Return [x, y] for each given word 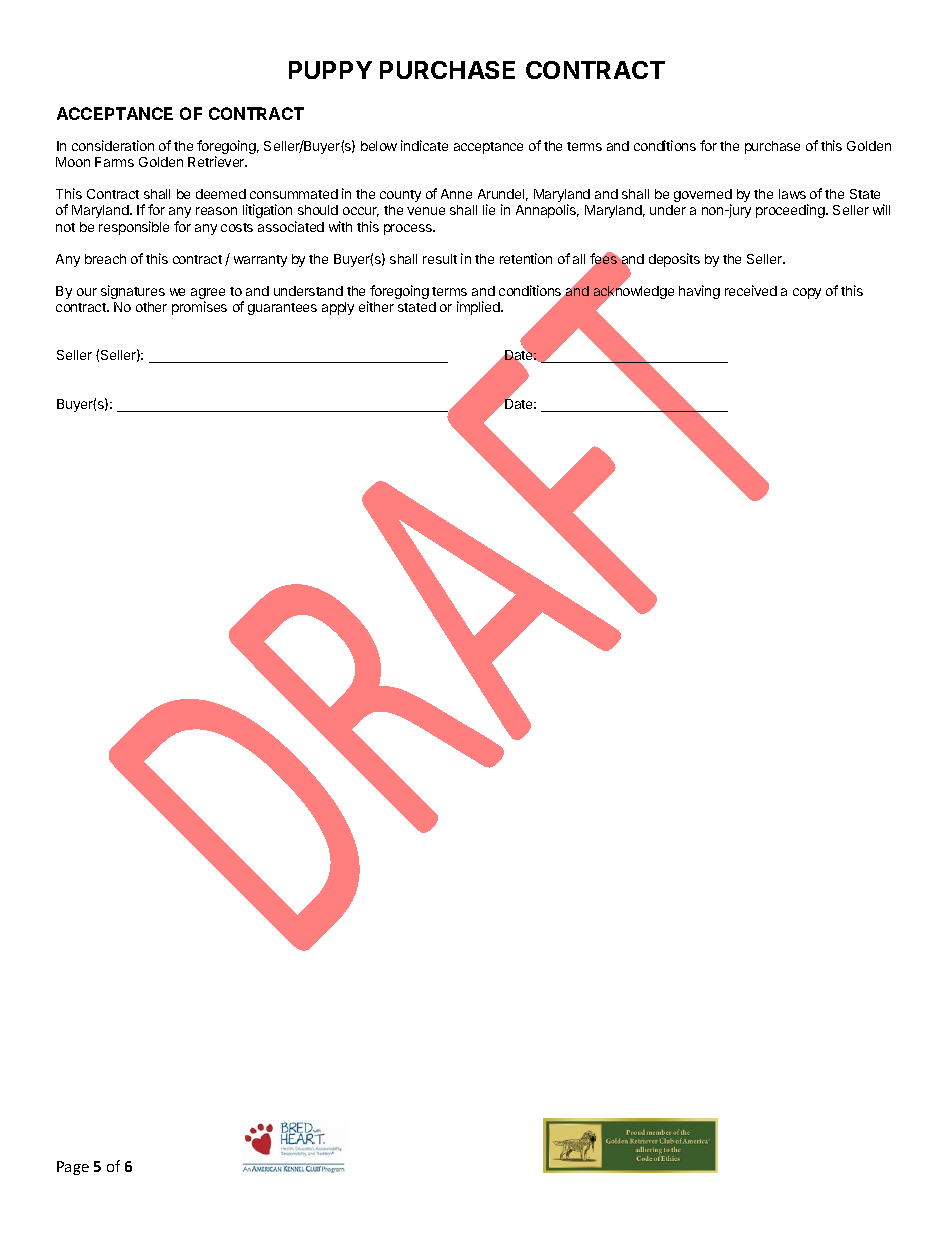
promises [199, 308]
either [376, 306]
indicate [424, 145]
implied [479, 308]
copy [807, 293]
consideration [113, 145]
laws [792, 194]
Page [73, 1168]
